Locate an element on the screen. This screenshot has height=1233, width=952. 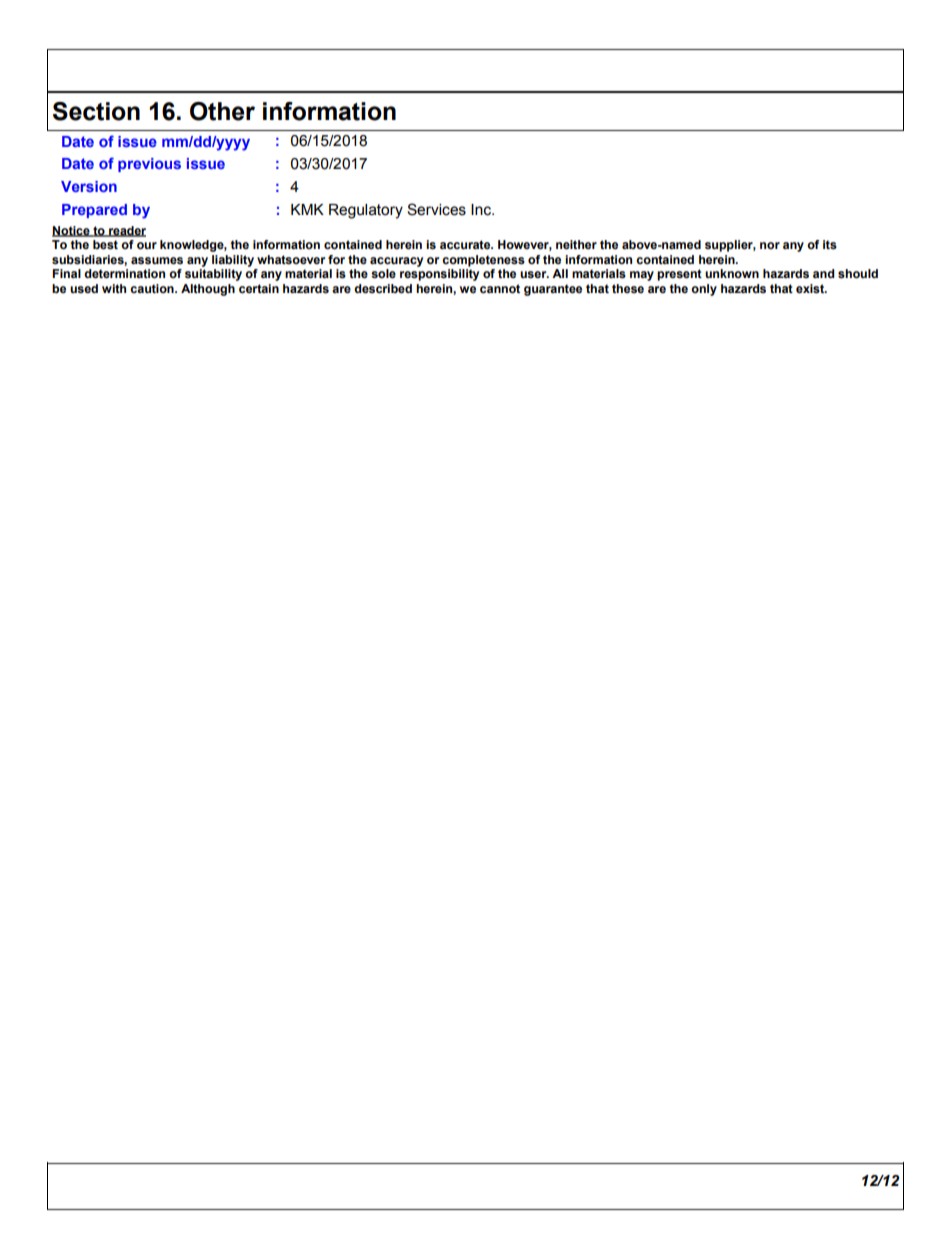
cannot is located at coordinates (500, 288).
